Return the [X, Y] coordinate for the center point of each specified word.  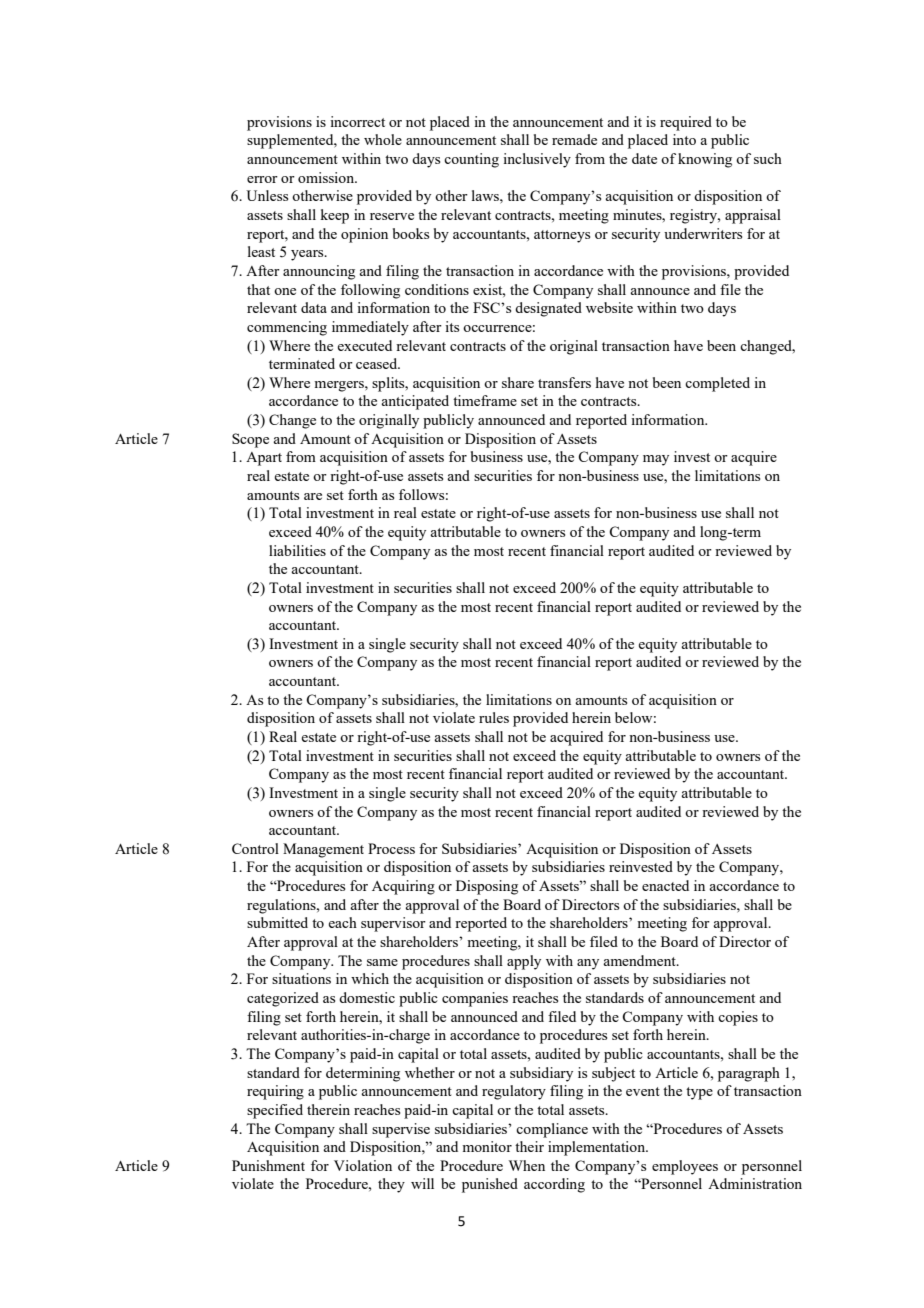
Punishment [268, 1165]
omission [327, 177]
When [527, 1165]
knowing [705, 160]
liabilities [297, 550]
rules [494, 717]
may [656, 460]
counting [471, 160]
